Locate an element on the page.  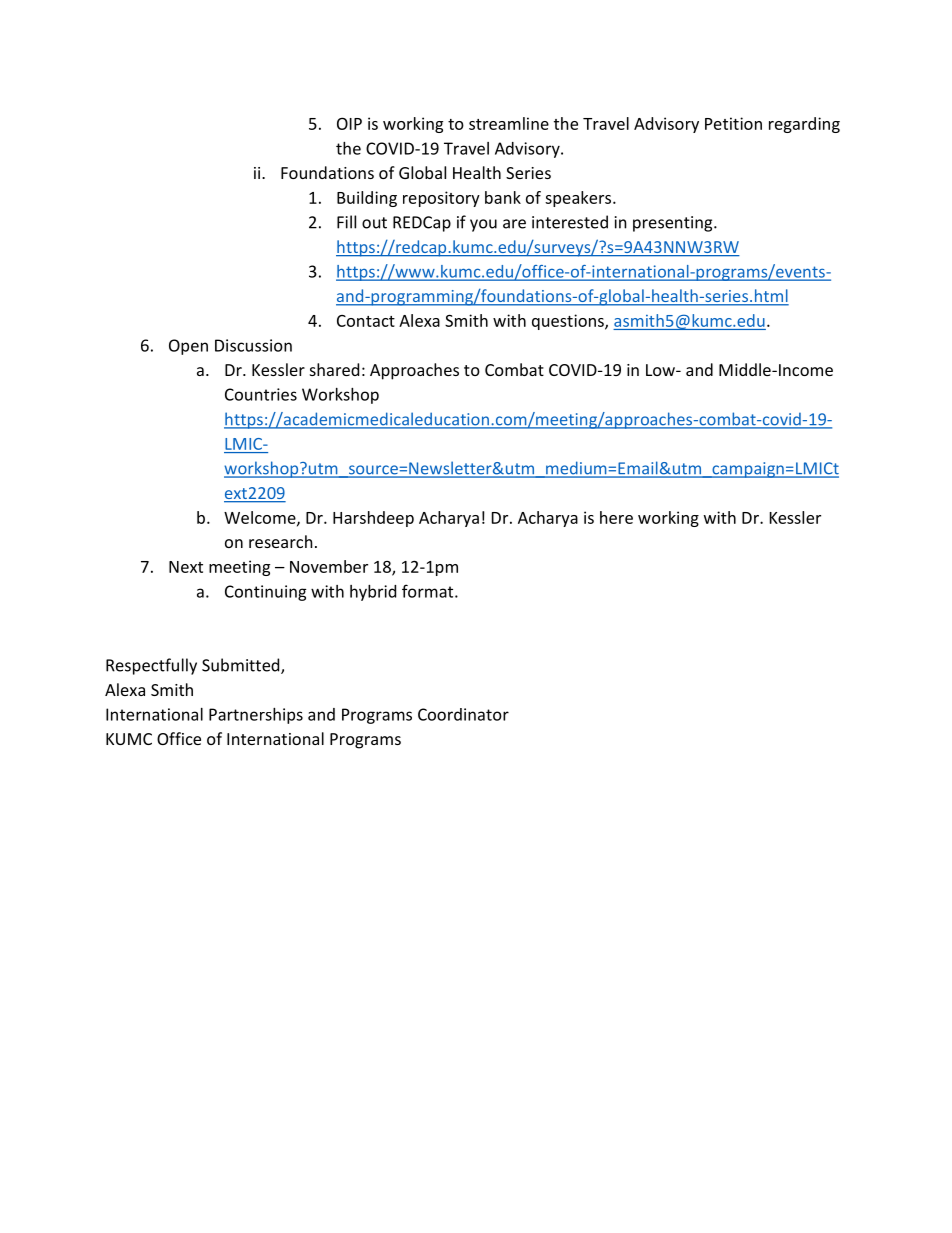
Building is located at coordinates (367, 199).
